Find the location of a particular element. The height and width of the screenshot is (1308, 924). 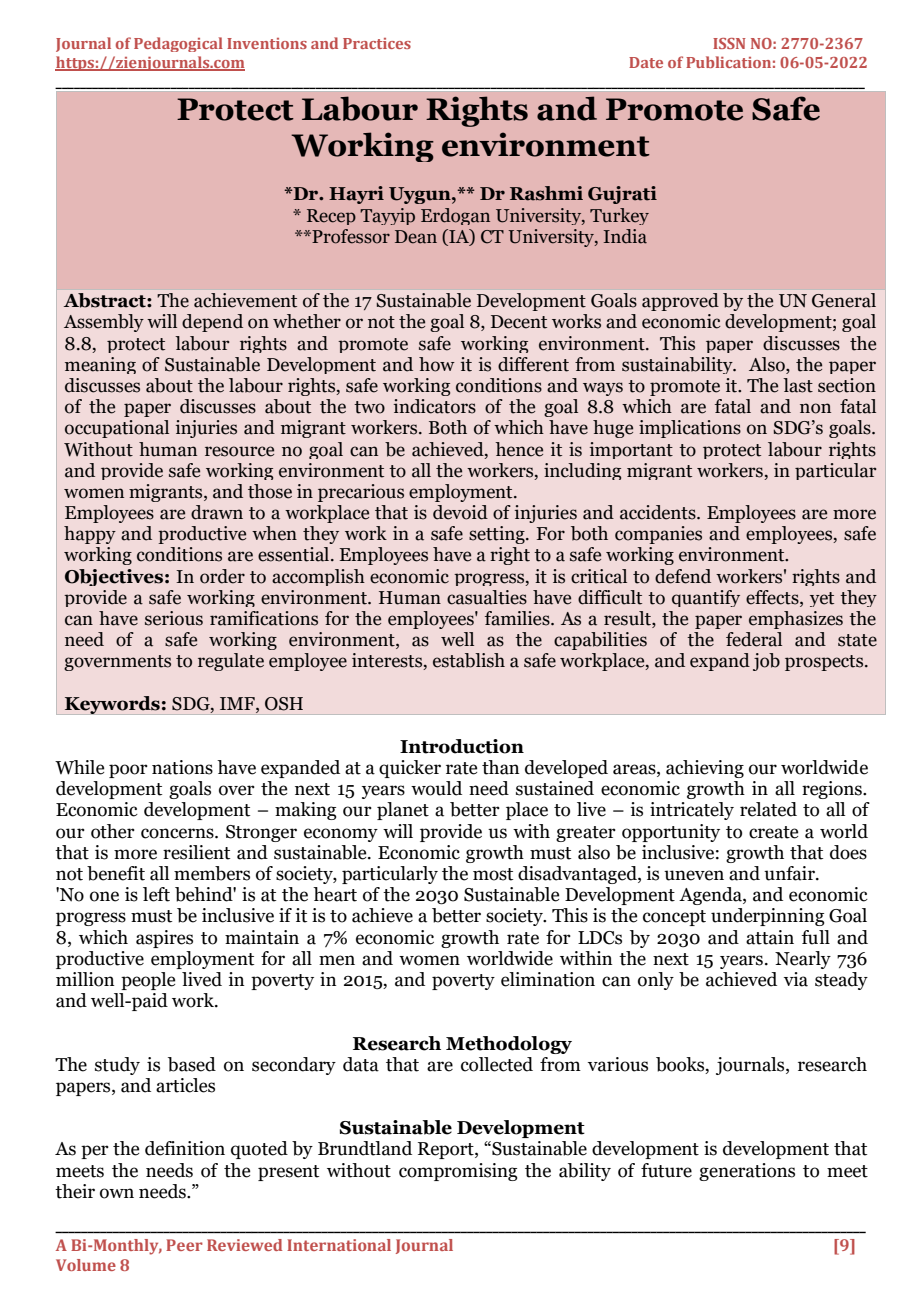

Peer is located at coordinates (184, 1245).
